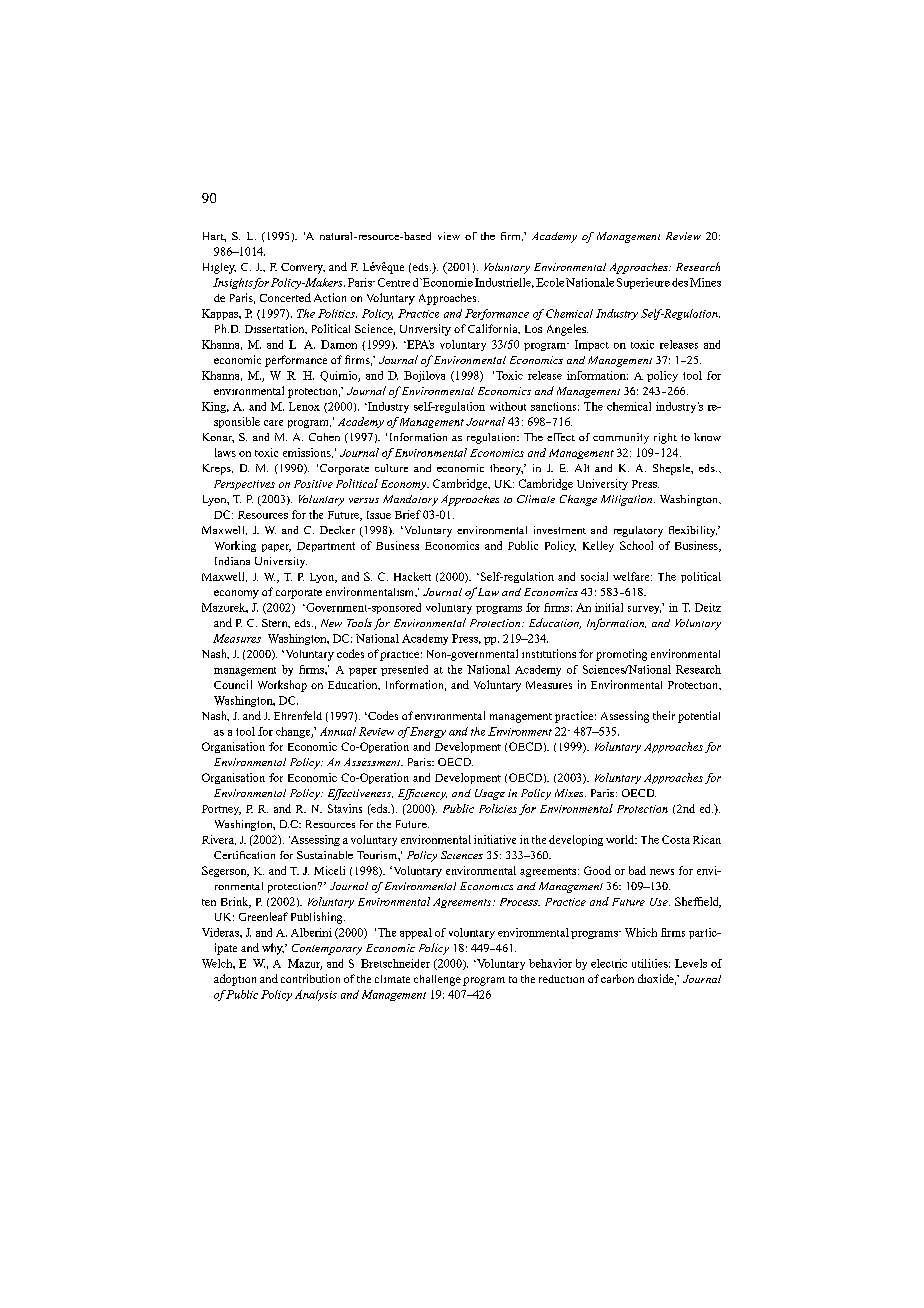  What do you see at coordinates (494, 329) in the screenshot?
I see `California` at bounding box center [494, 329].
